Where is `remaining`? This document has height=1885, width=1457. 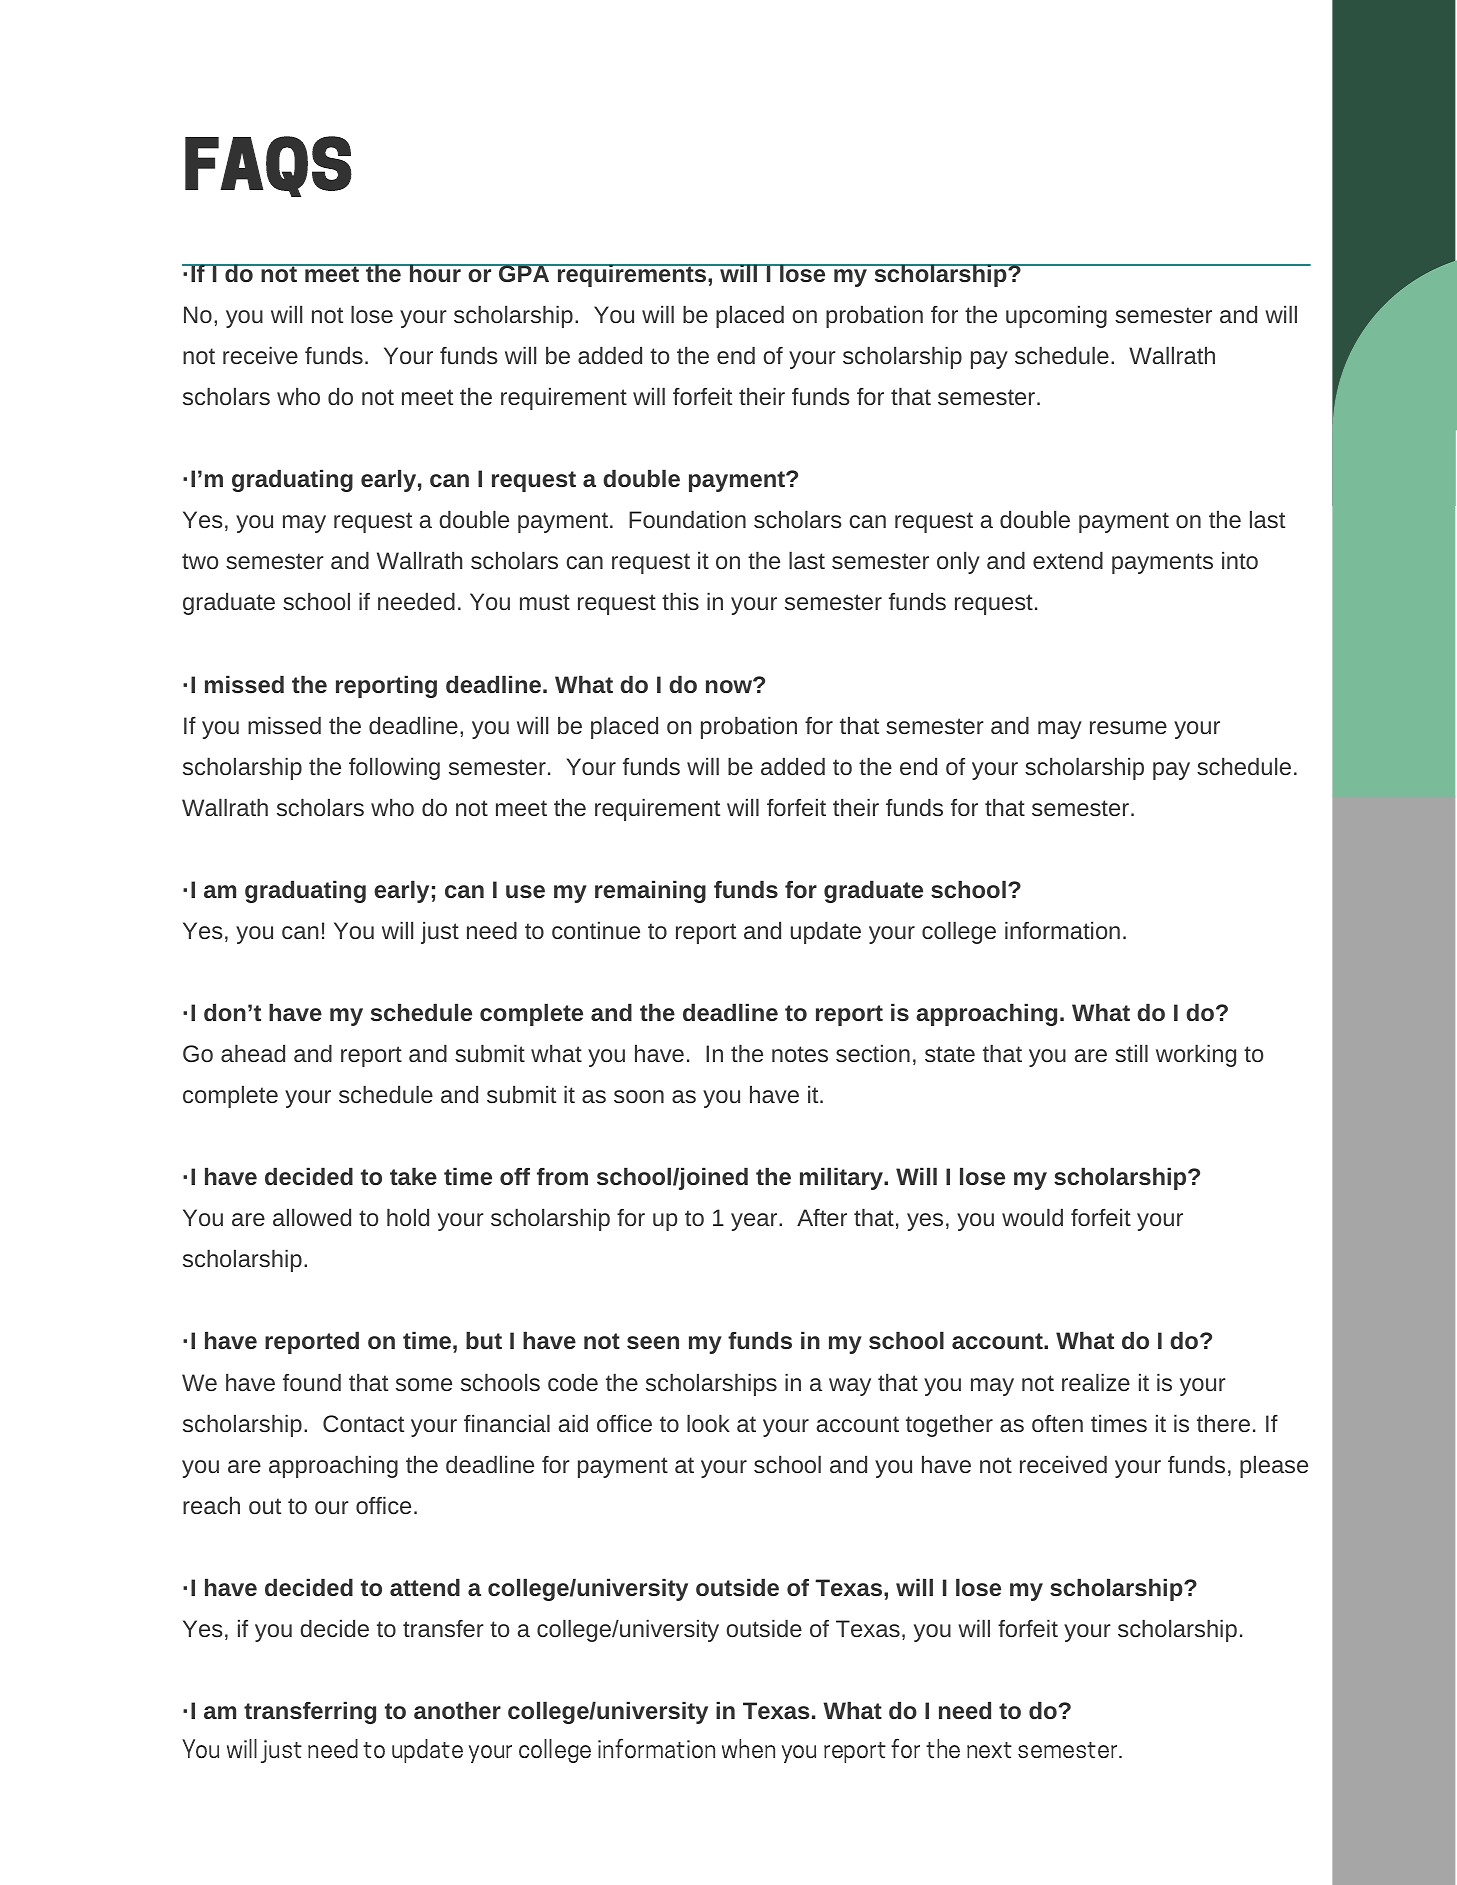 remaining is located at coordinates (650, 891).
